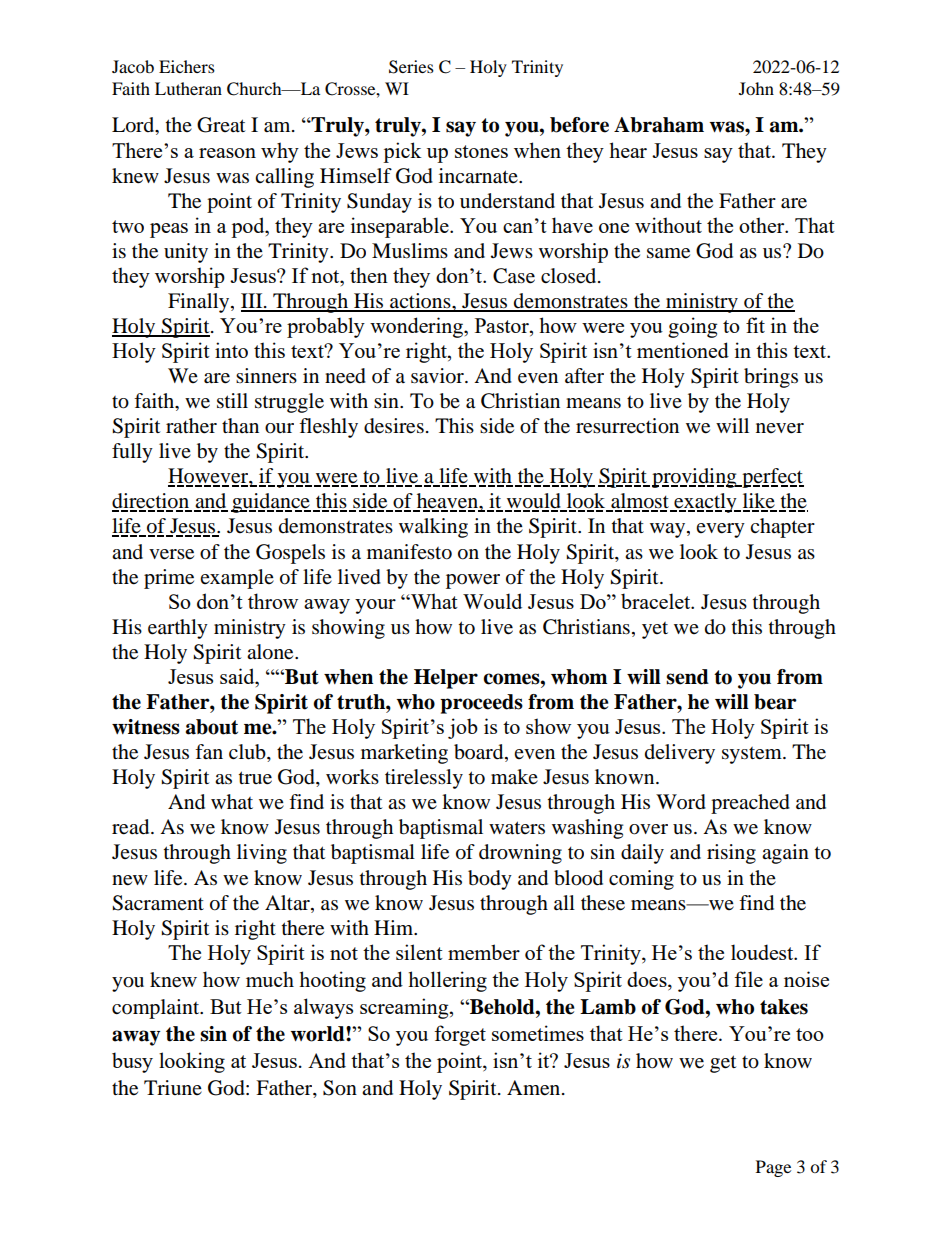  What do you see at coordinates (424, 779) in the screenshot?
I see `tirelessly` at bounding box center [424, 779].
